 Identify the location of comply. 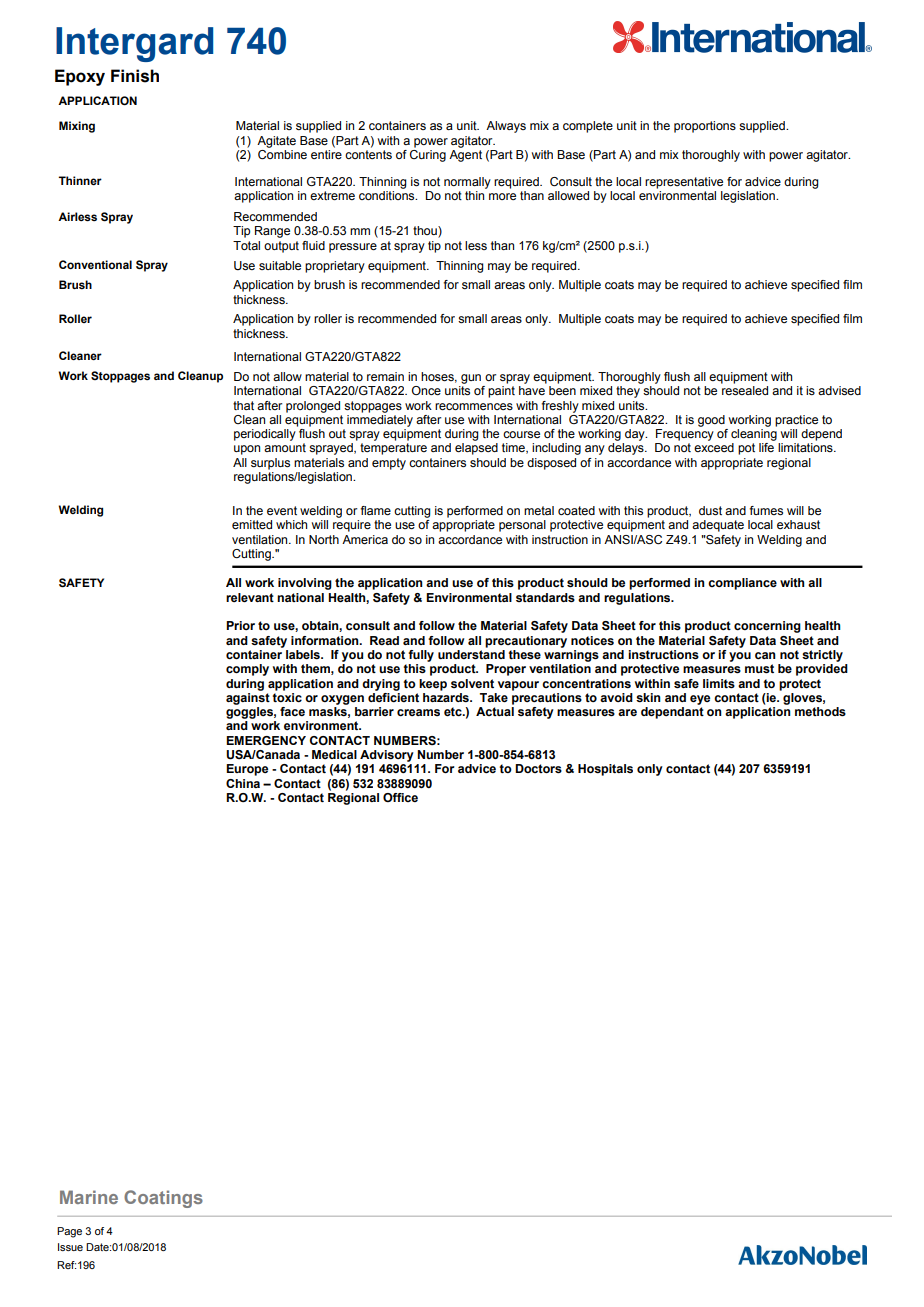
(247, 670).
